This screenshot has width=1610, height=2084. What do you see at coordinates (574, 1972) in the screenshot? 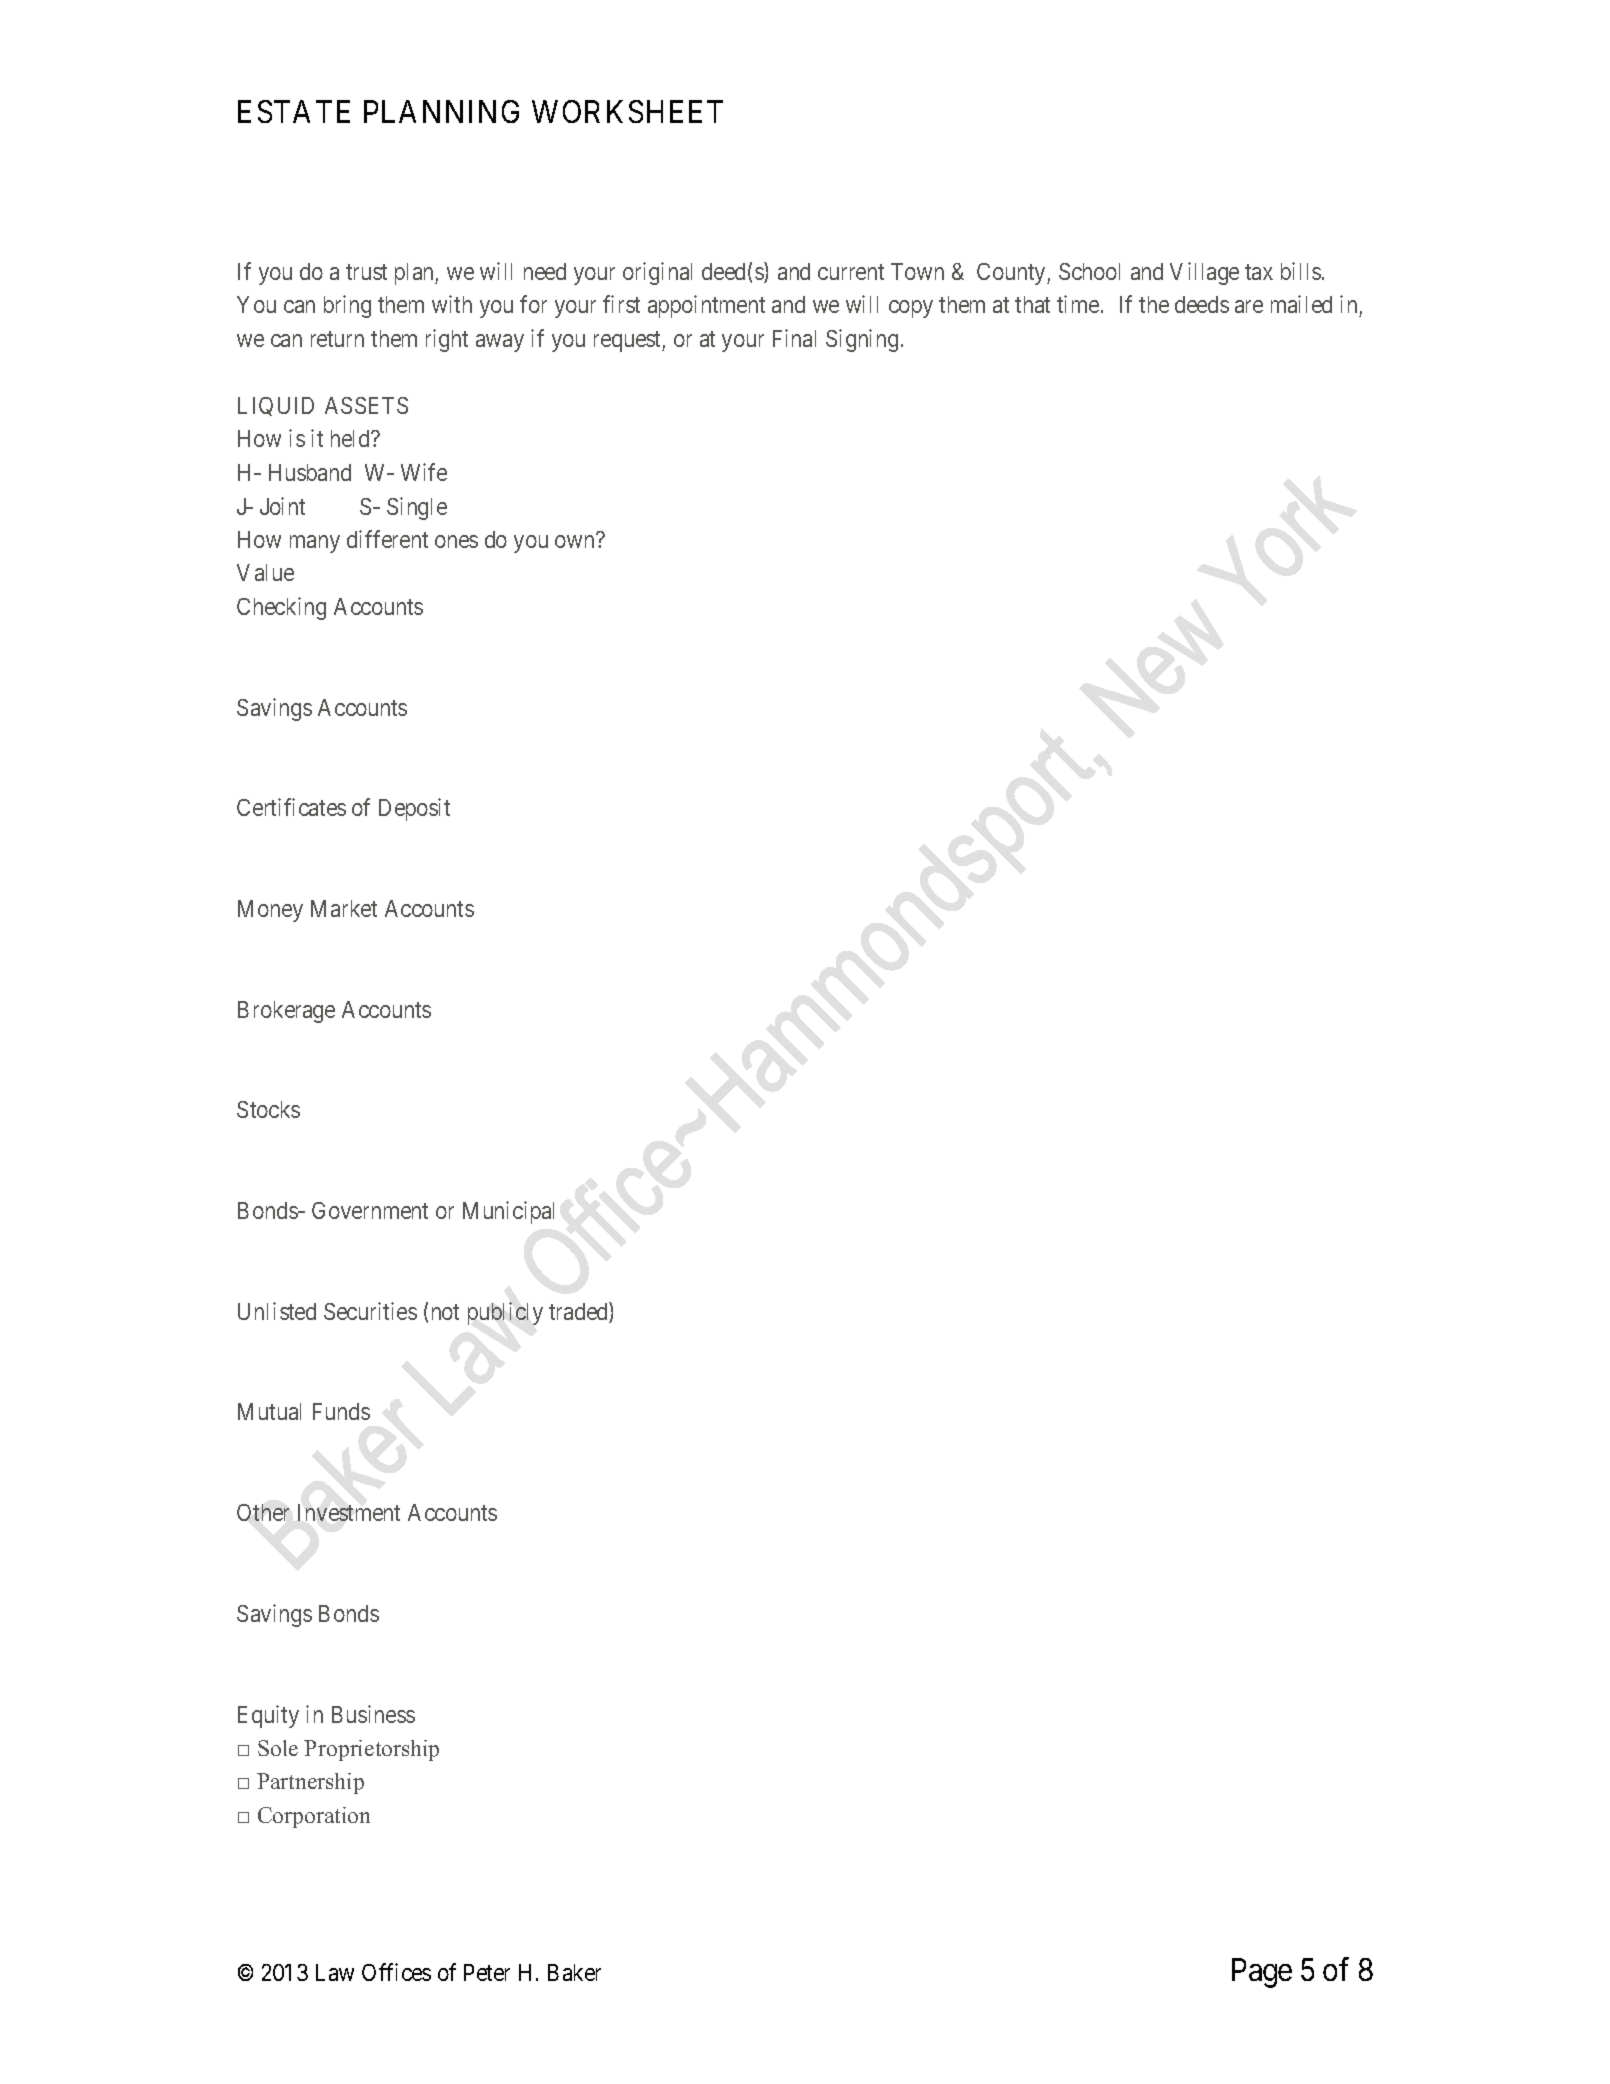
I see `Baker` at bounding box center [574, 1972].
